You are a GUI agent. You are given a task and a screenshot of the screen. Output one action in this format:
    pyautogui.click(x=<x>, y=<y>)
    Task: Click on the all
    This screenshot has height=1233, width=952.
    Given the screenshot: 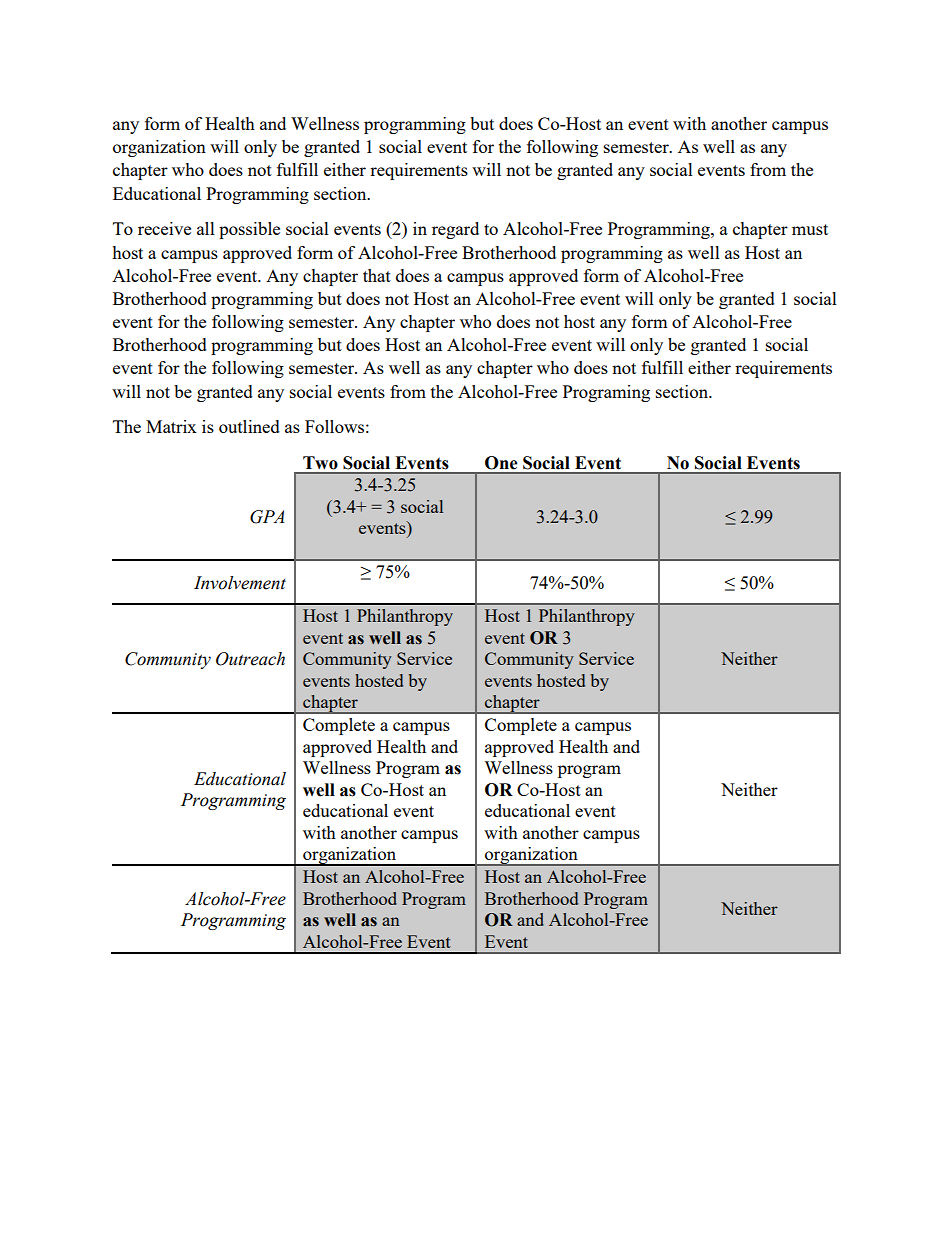 What is the action you would take?
    pyautogui.click(x=206, y=228)
